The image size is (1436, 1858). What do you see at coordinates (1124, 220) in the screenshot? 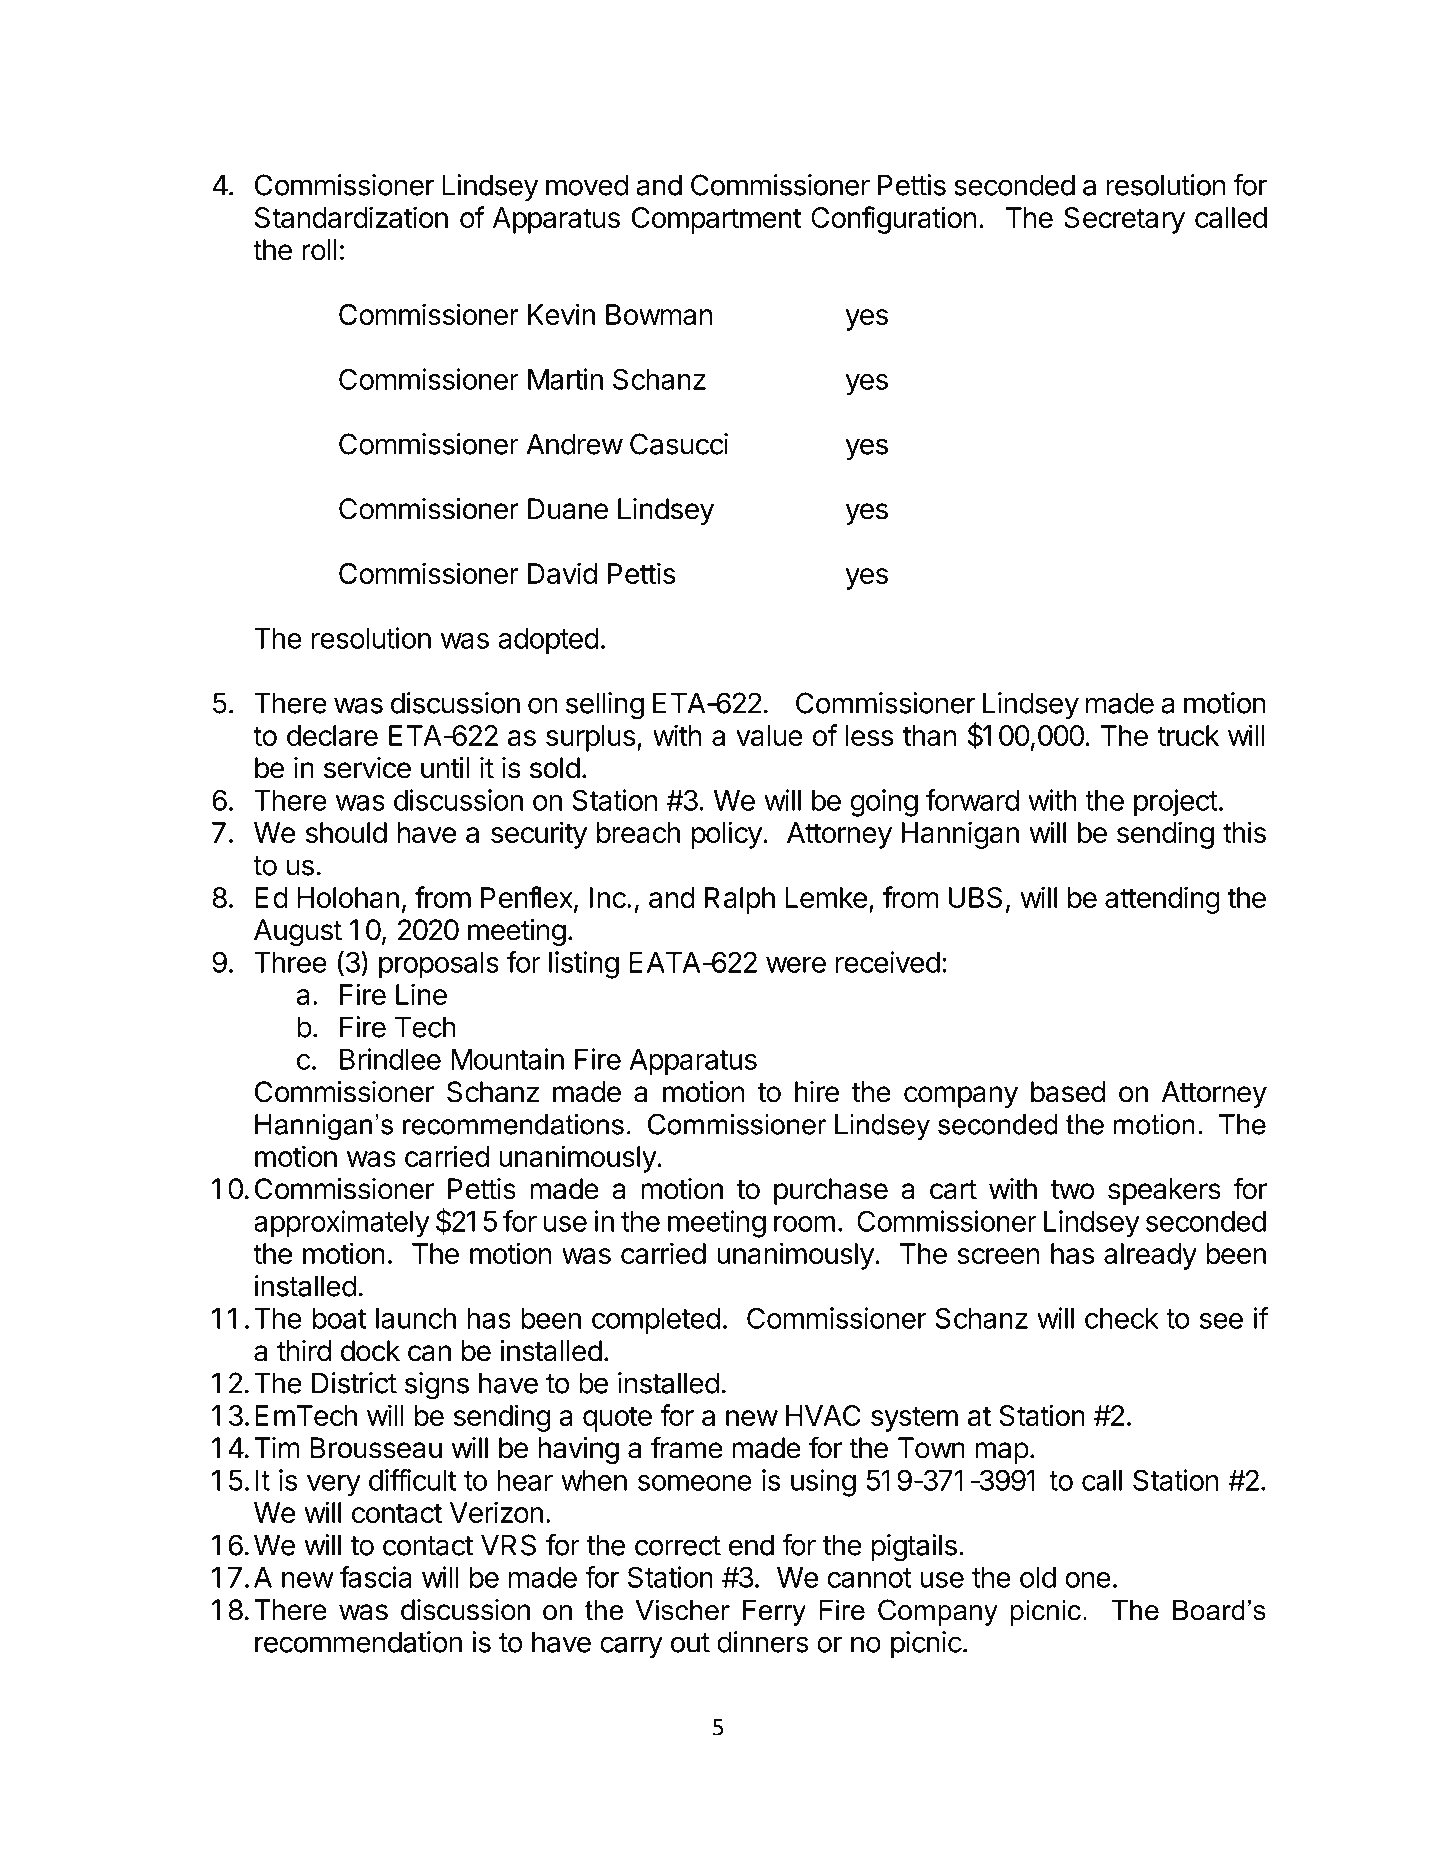
I see `Secretary` at bounding box center [1124, 220].
